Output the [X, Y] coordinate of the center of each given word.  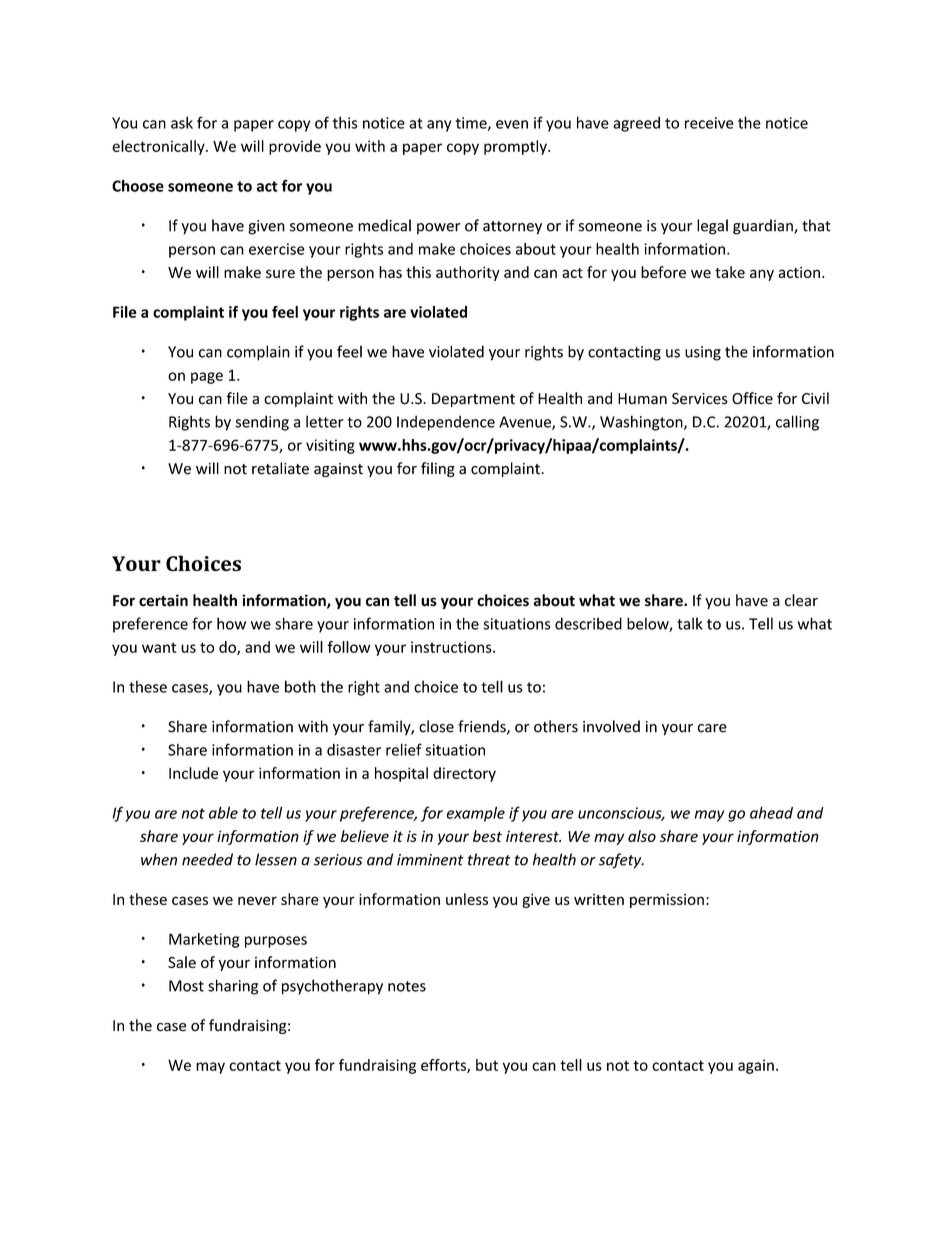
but [487, 1065]
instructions [452, 647]
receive [709, 123]
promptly [516, 147]
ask [182, 122]
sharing [233, 987]
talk [690, 623]
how [231, 623]
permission [667, 901]
